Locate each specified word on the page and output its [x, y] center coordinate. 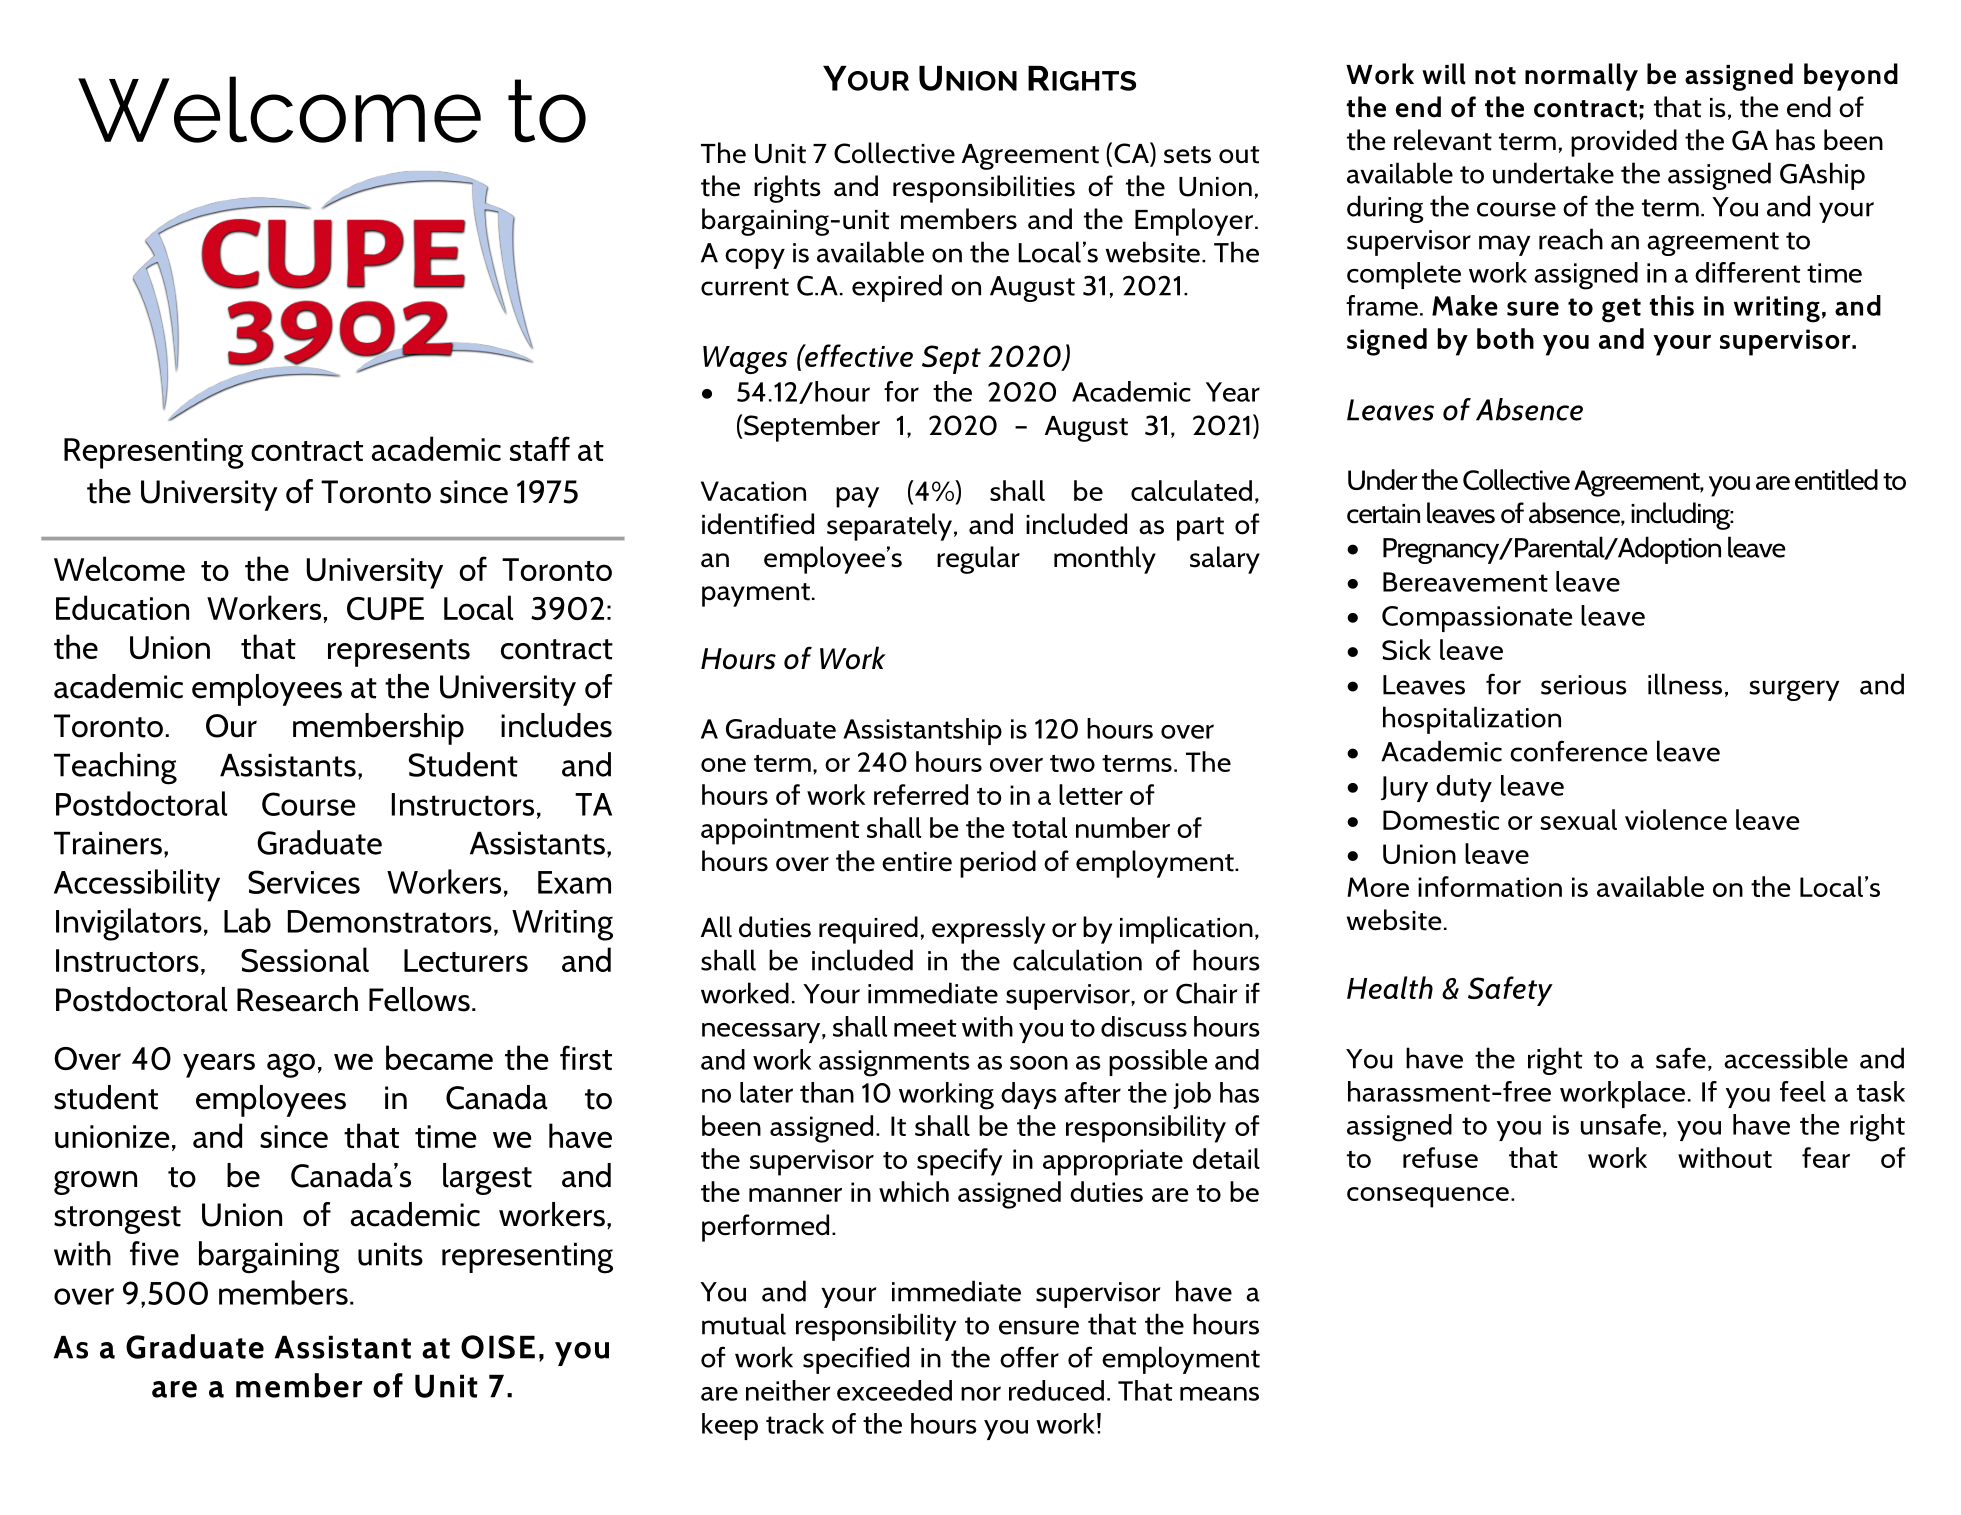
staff [540, 448]
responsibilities [984, 189]
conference [1579, 751]
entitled [1836, 479]
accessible [1786, 1058]
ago [291, 1065]
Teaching [115, 768]
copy [755, 258]
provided [1624, 143]
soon [1039, 1063]
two [1072, 763]
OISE [498, 1347]
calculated [1191, 490]
